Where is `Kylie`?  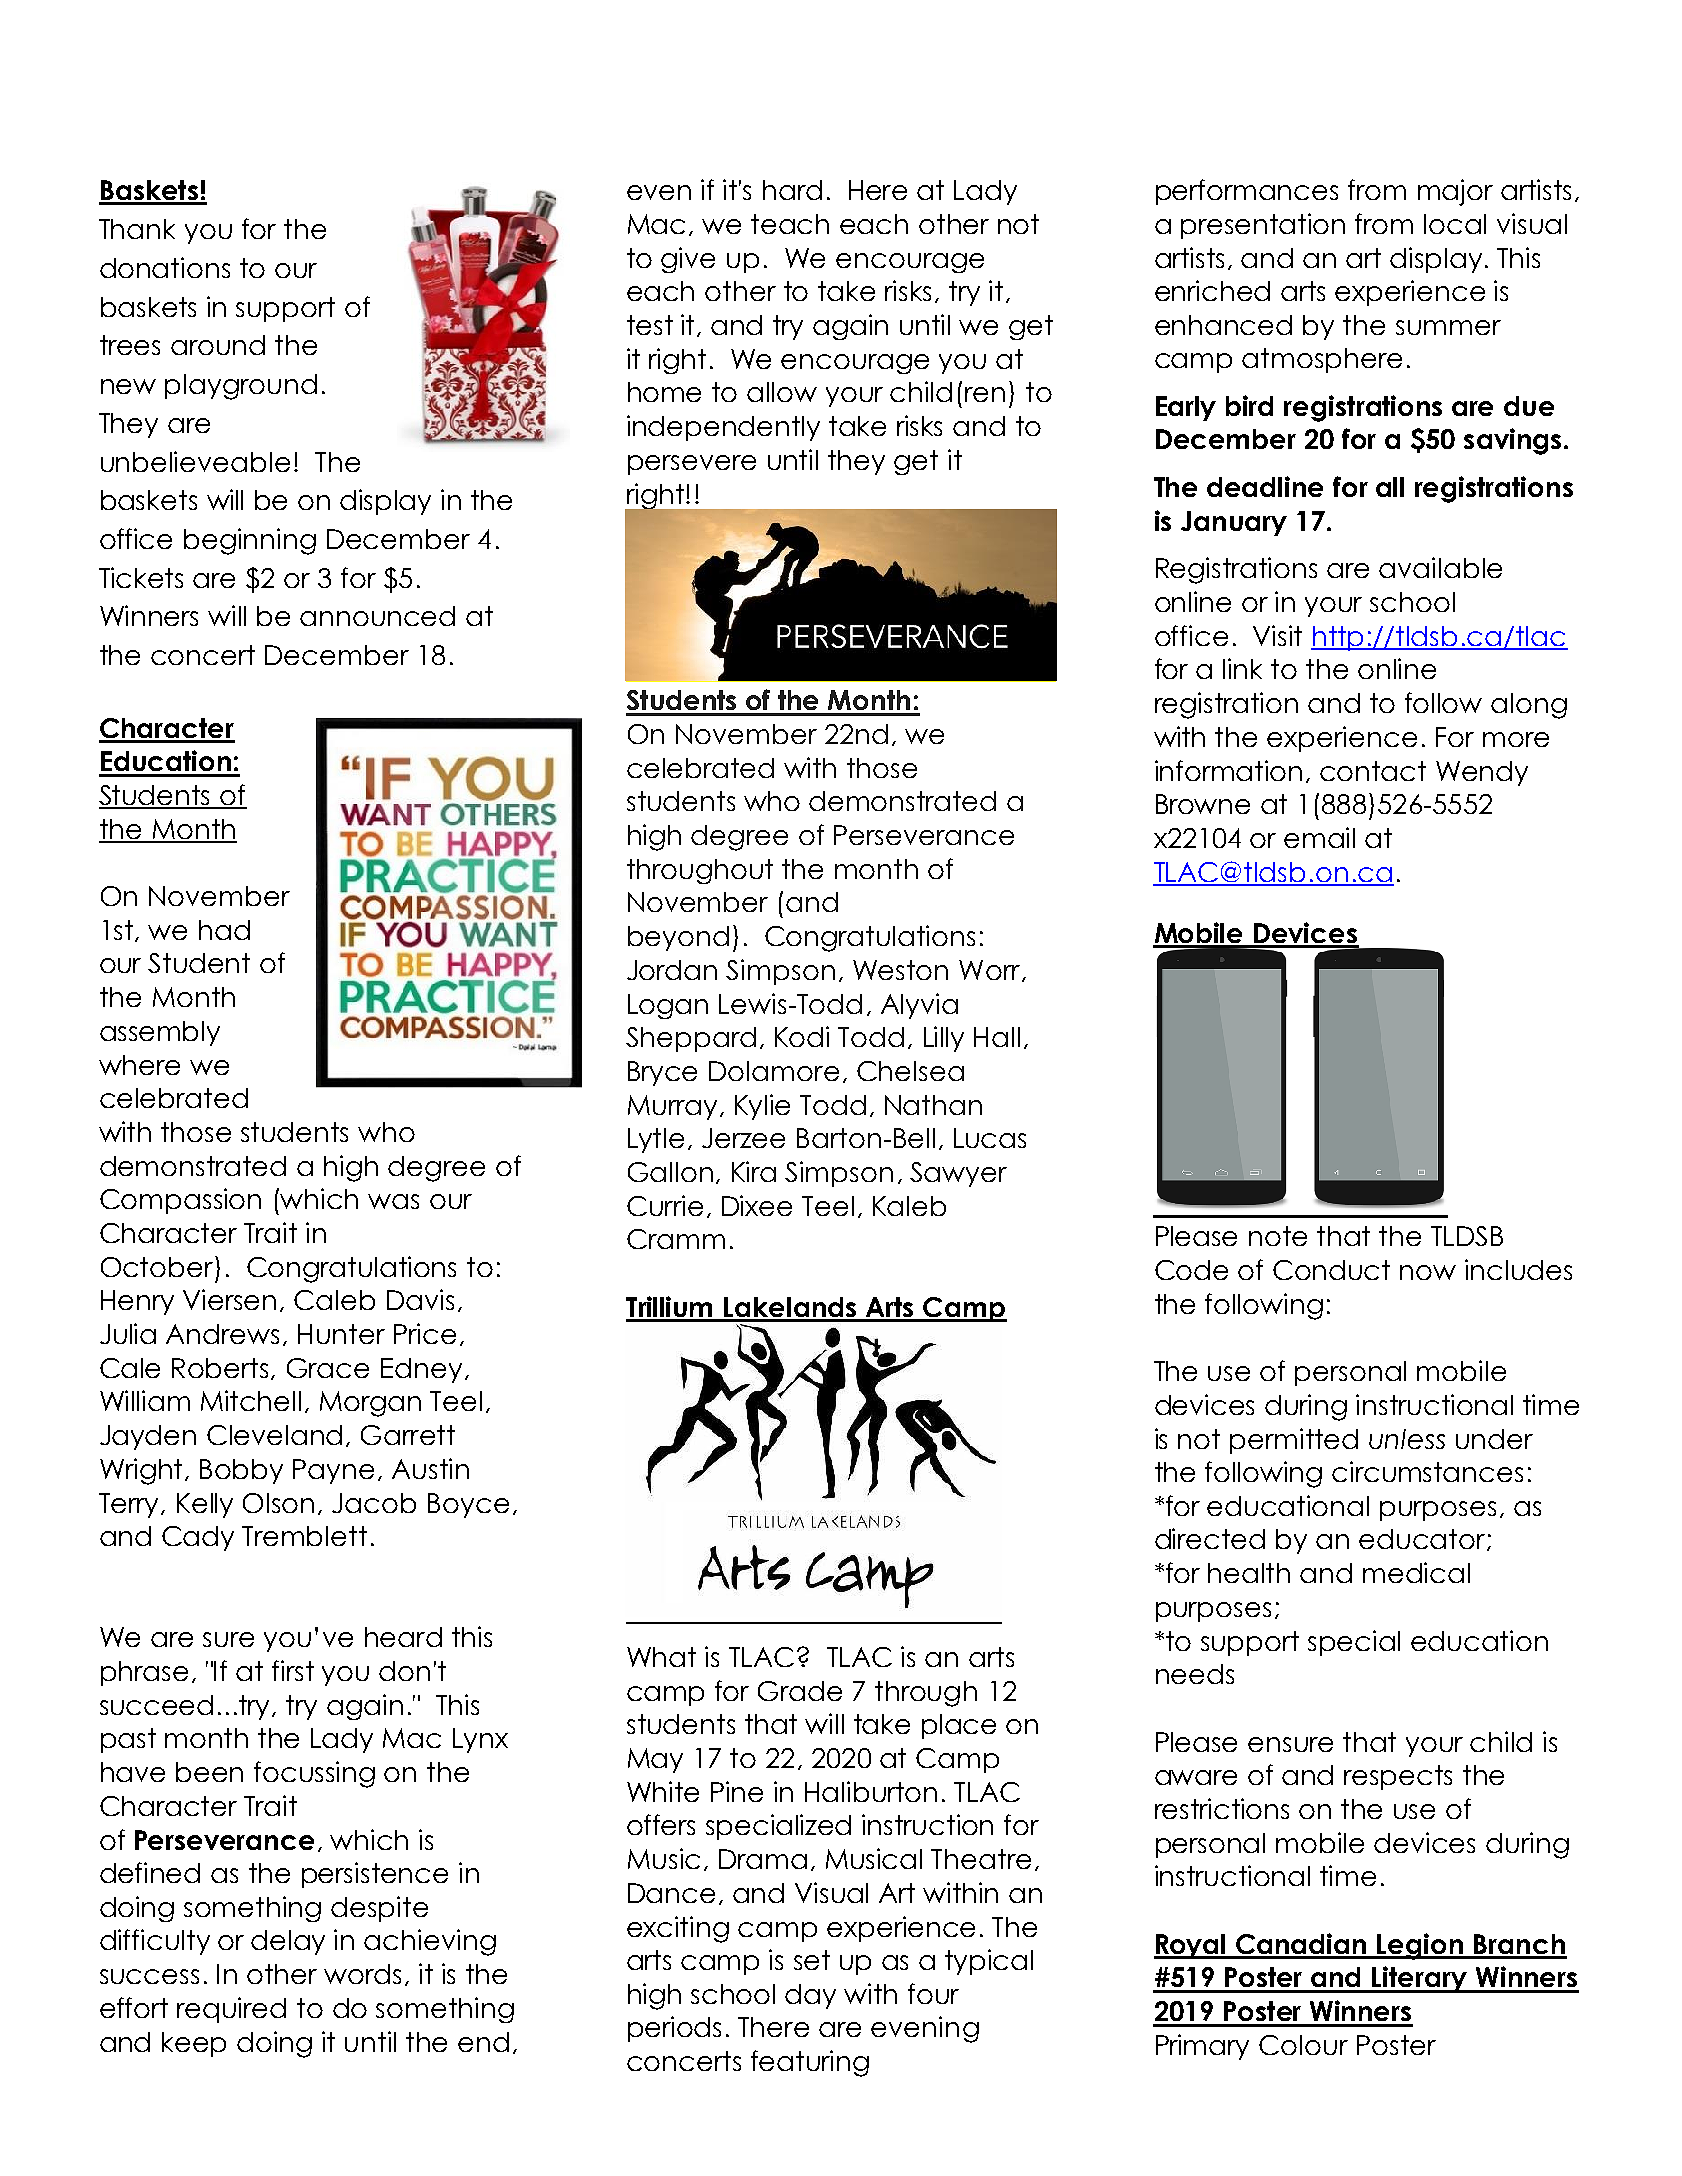
Kylie is located at coordinates (762, 1107).
